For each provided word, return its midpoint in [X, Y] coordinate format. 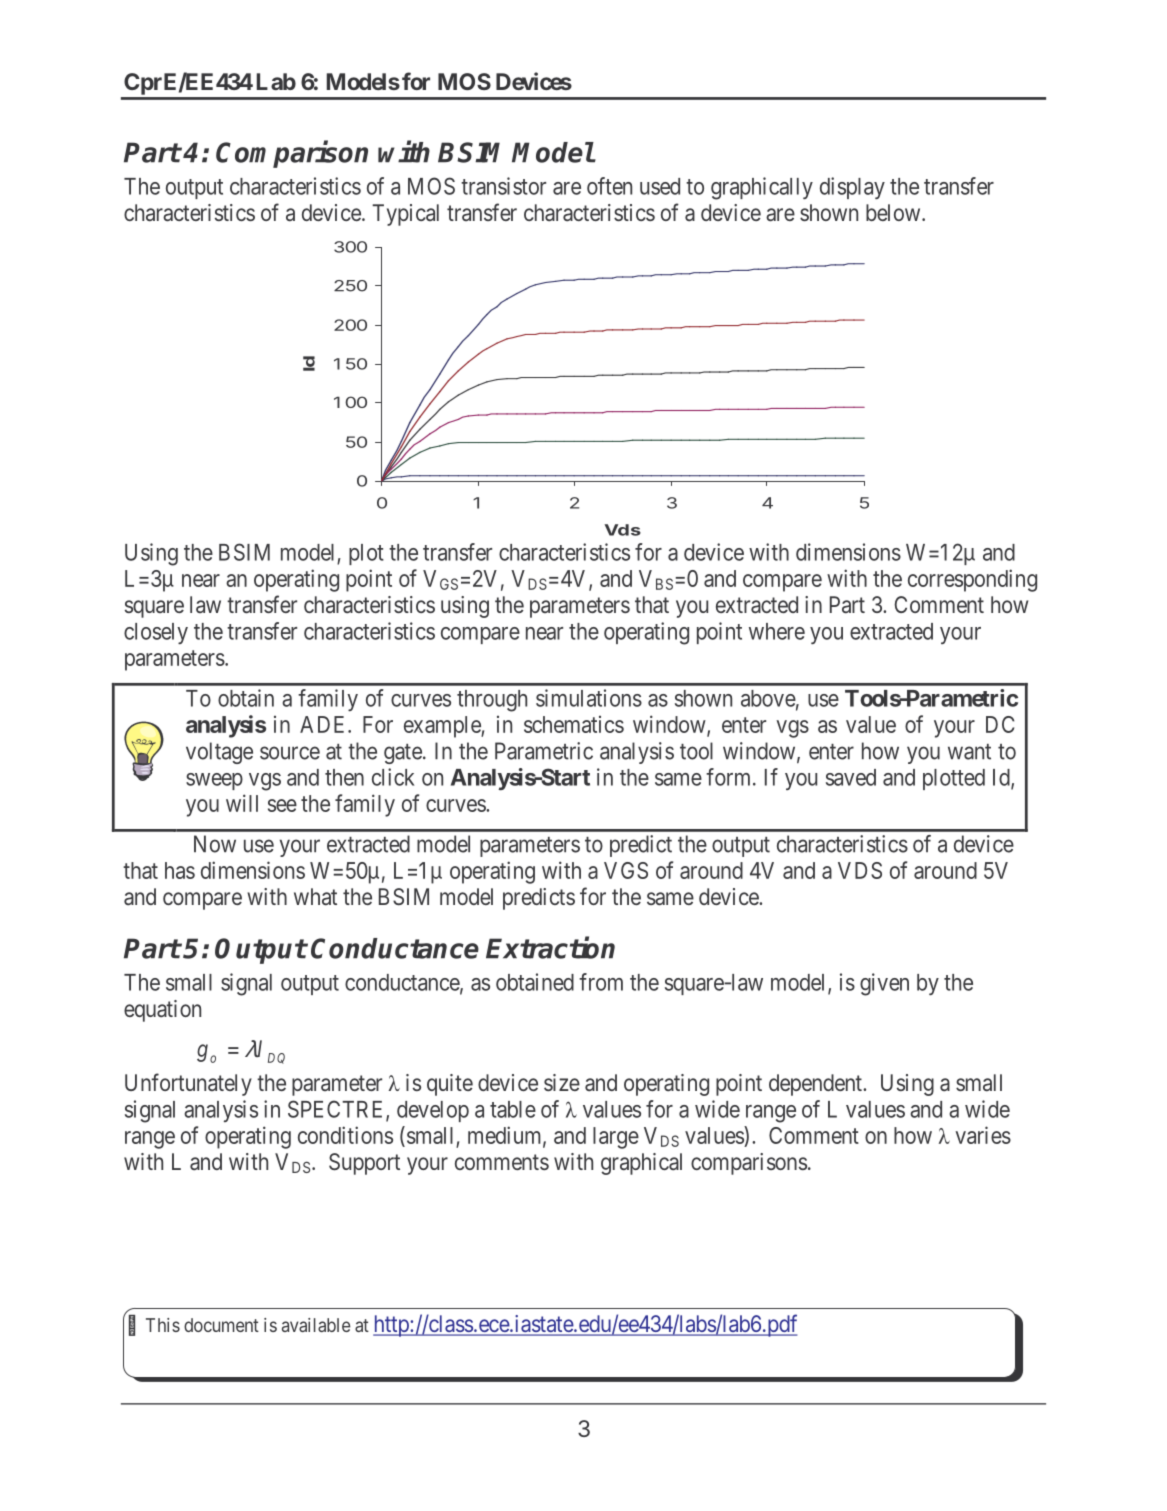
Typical [405, 215]
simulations [589, 698]
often [609, 186]
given [884, 984]
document [221, 1325]
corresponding [972, 580]
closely [156, 633]
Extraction [550, 947]
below [894, 212]
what [315, 897]
